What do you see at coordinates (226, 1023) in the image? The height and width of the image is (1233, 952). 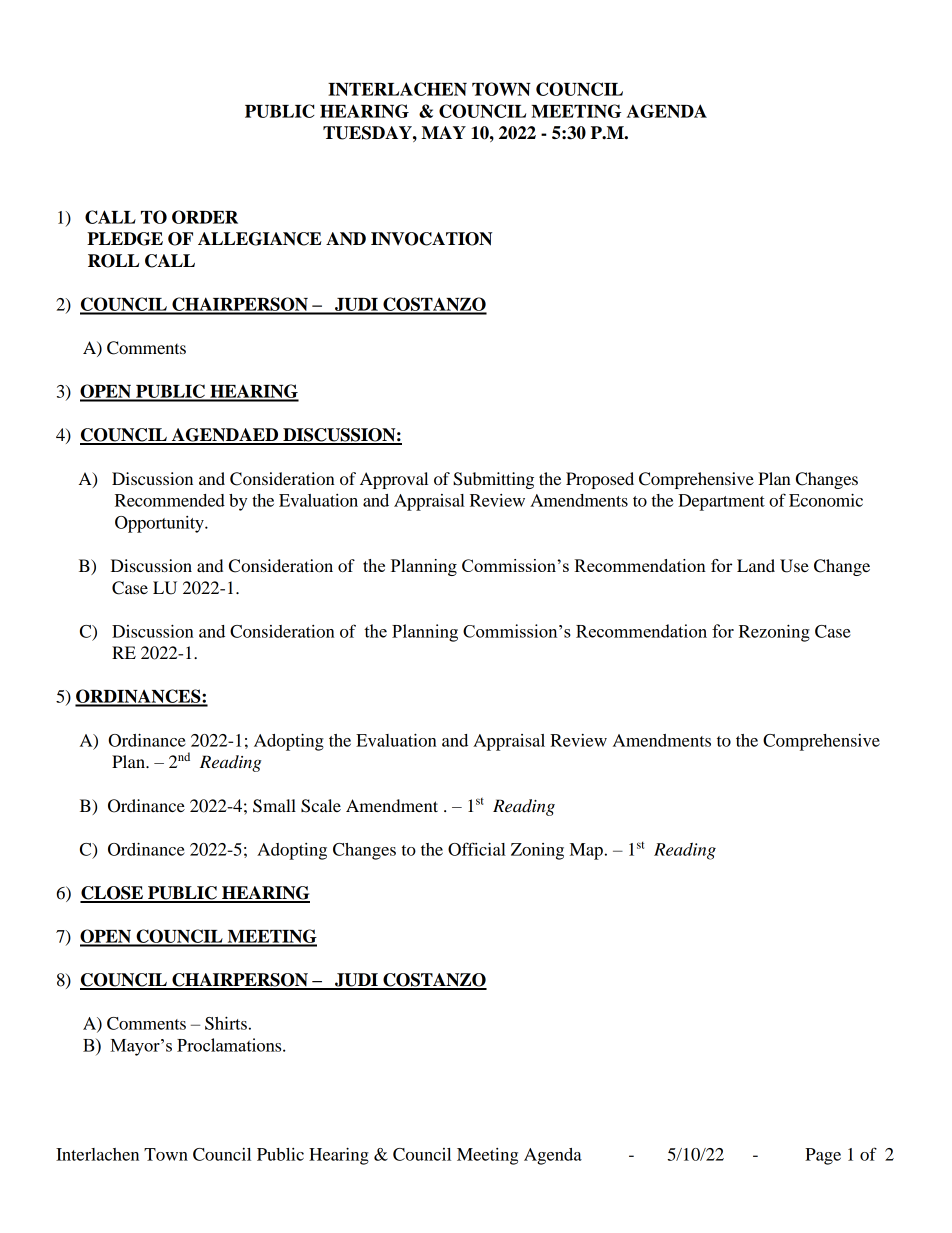 I see `Shirts` at bounding box center [226, 1023].
